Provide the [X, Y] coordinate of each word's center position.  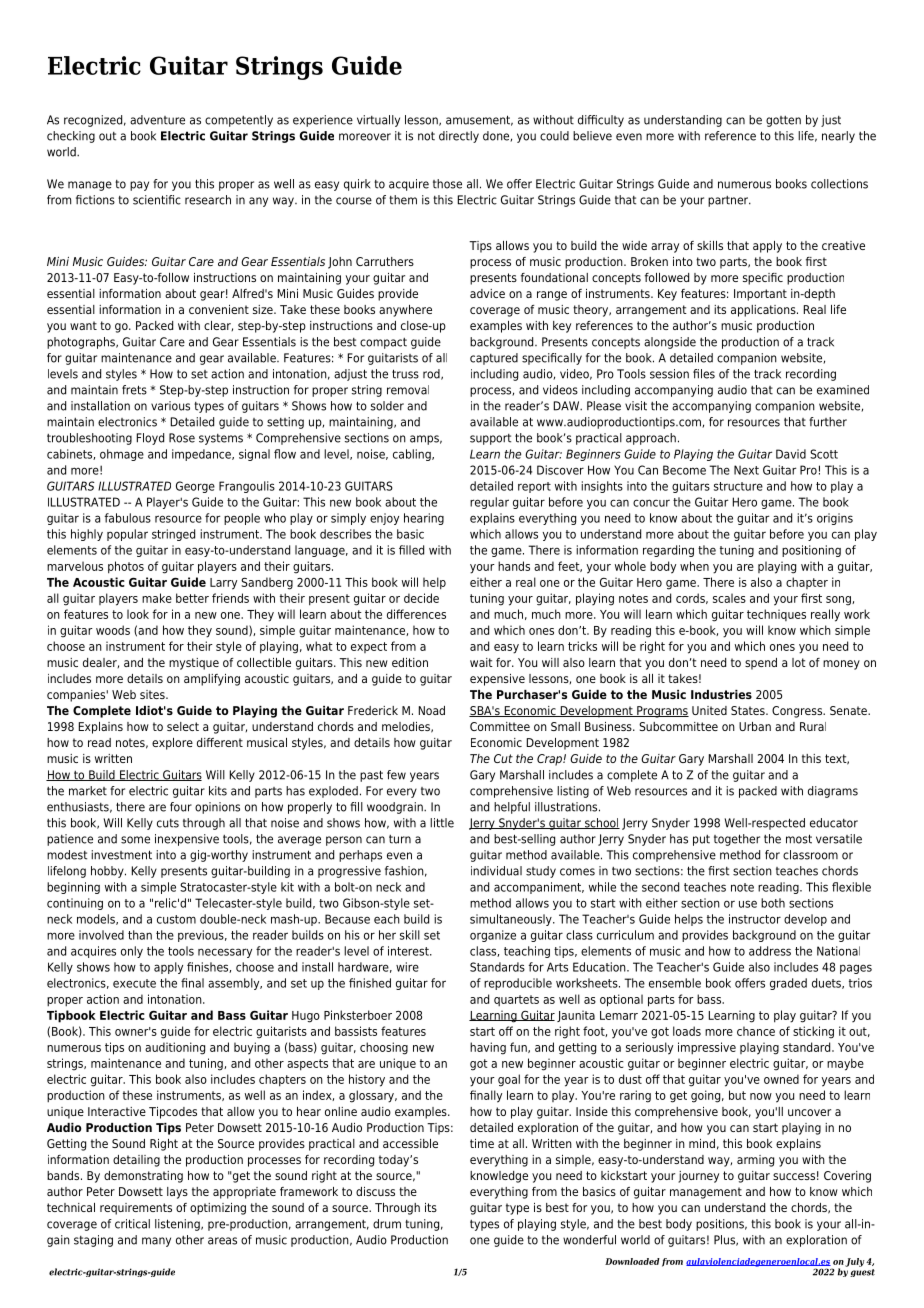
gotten [783, 121]
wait [481, 662]
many [156, 1242]
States [749, 710]
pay [139, 186]
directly [459, 137]
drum [387, 1224]
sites [153, 694]
